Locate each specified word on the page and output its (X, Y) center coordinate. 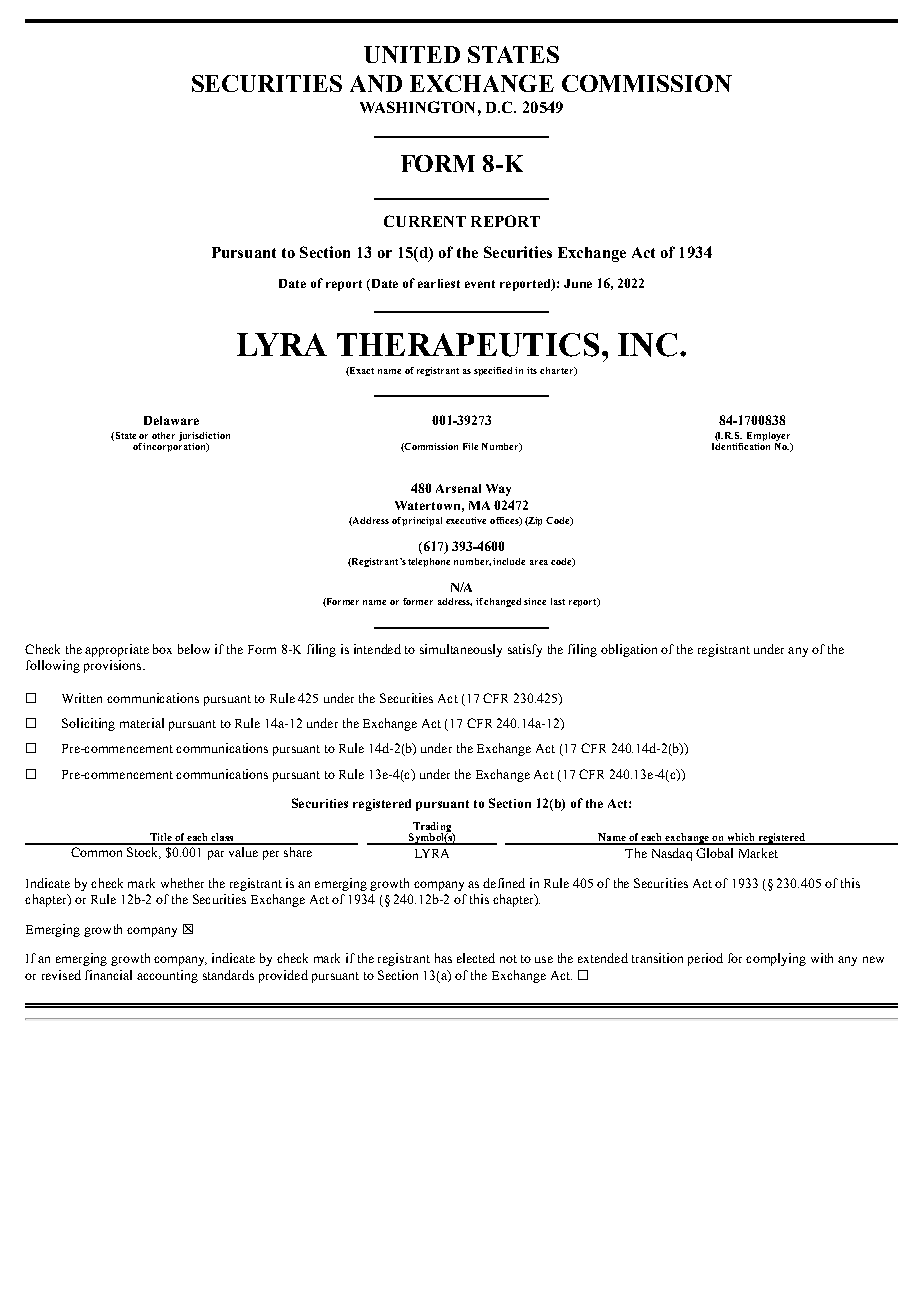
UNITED (412, 54)
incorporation (175, 447)
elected (476, 958)
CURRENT (425, 221)
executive (466, 520)
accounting (167, 976)
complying (776, 959)
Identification (741, 446)
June (578, 283)
